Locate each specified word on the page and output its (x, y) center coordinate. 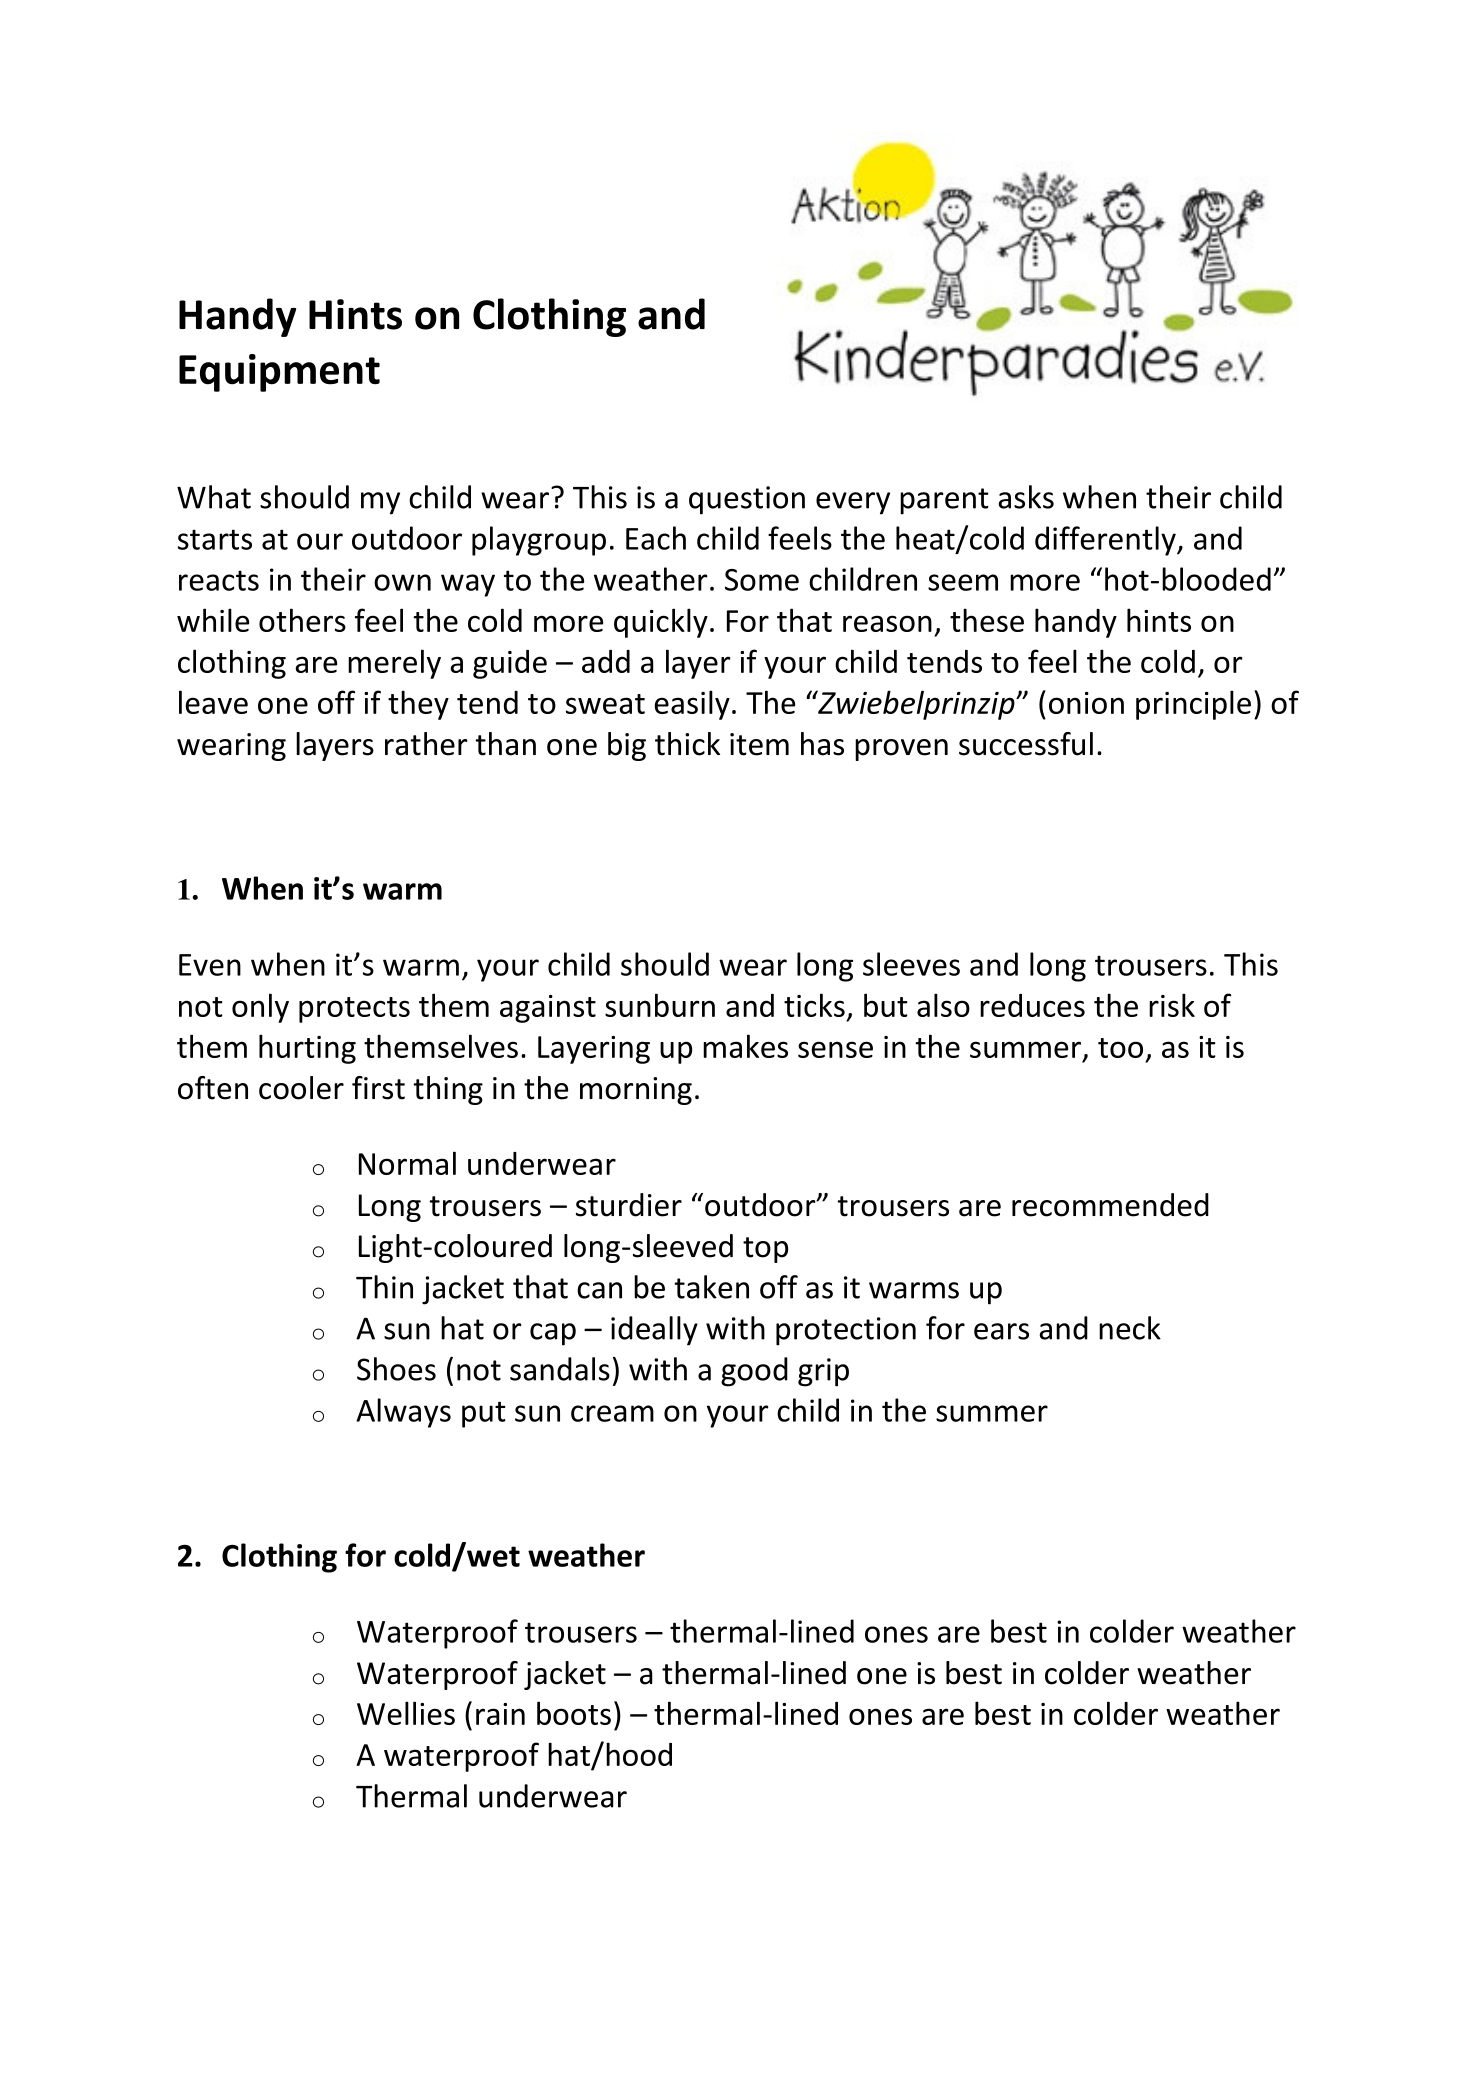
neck (1130, 1328)
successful (1026, 744)
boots (574, 1713)
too (1120, 1048)
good (754, 1372)
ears (1001, 1331)
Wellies (406, 1713)
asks (1026, 497)
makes (745, 1046)
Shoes (396, 1369)
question (747, 500)
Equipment (279, 373)
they (418, 705)
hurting (307, 1049)
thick (687, 744)
